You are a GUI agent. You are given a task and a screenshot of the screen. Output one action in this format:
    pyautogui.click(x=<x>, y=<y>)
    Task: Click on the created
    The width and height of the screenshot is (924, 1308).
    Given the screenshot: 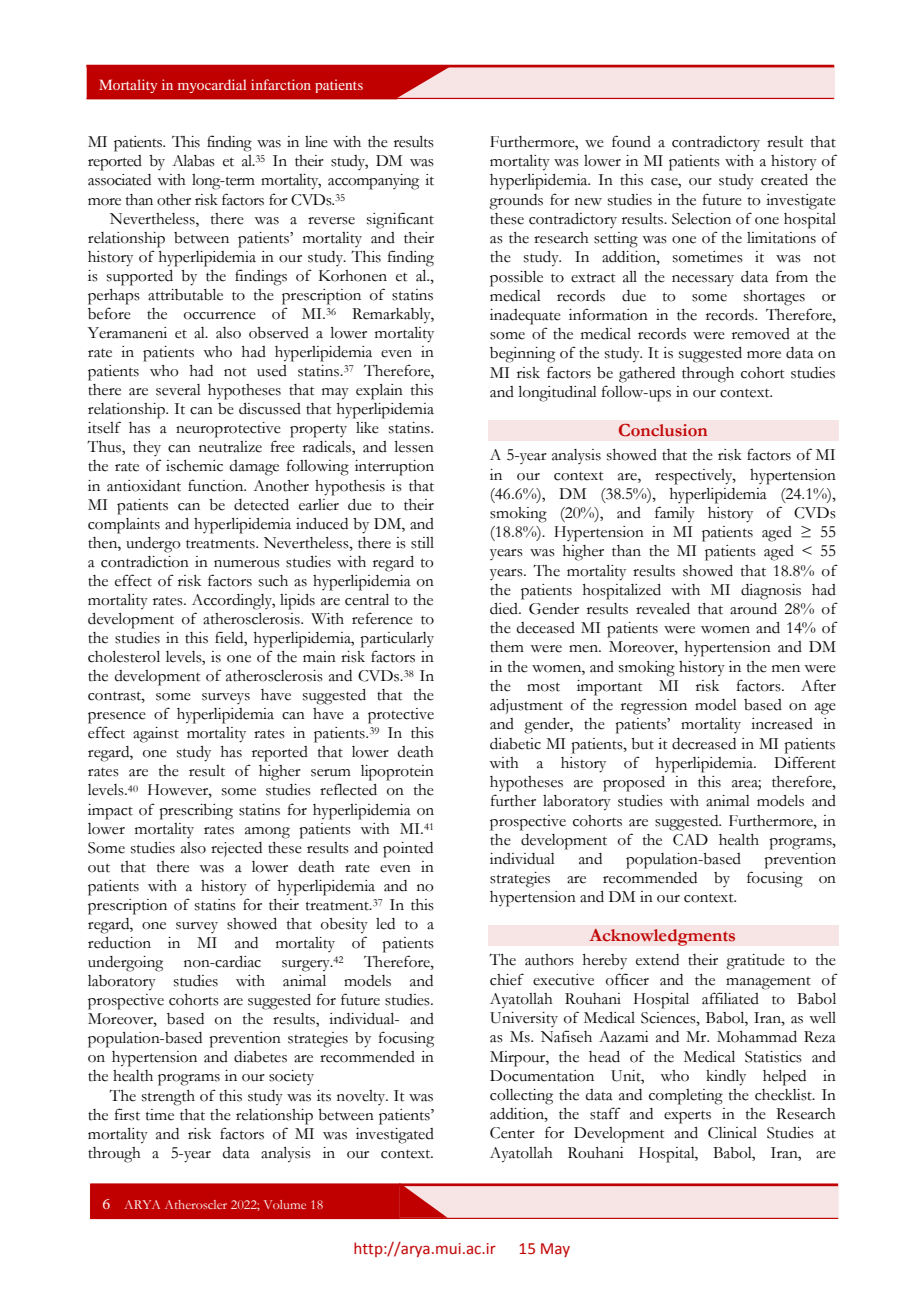 What is the action you would take?
    pyautogui.click(x=784, y=180)
